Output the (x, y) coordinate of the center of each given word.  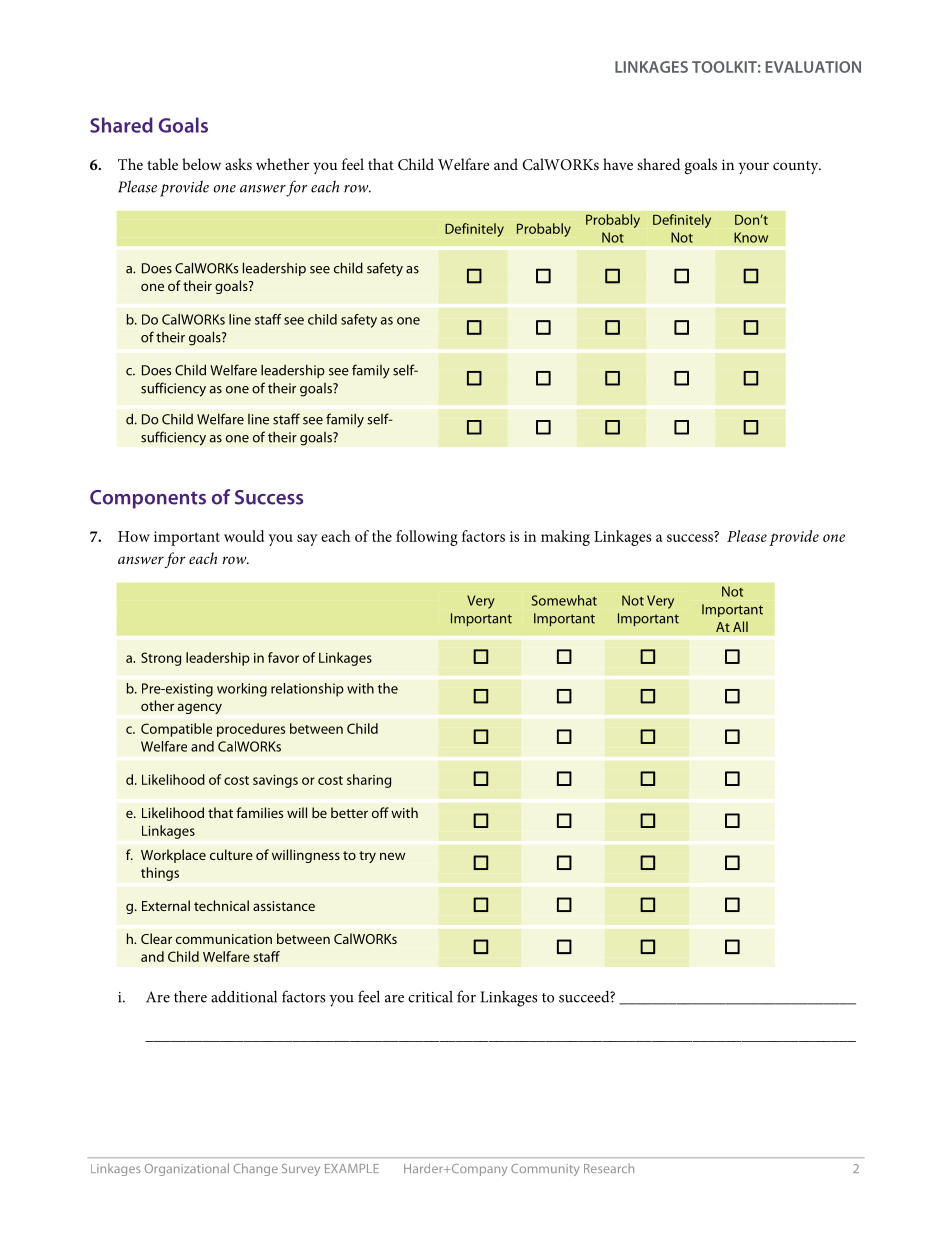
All (740, 626)
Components (148, 499)
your (754, 168)
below (201, 164)
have (618, 164)
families (259, 812)
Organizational (187, 1169)
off (380, 812)
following (427, 538)
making (565, 538)
